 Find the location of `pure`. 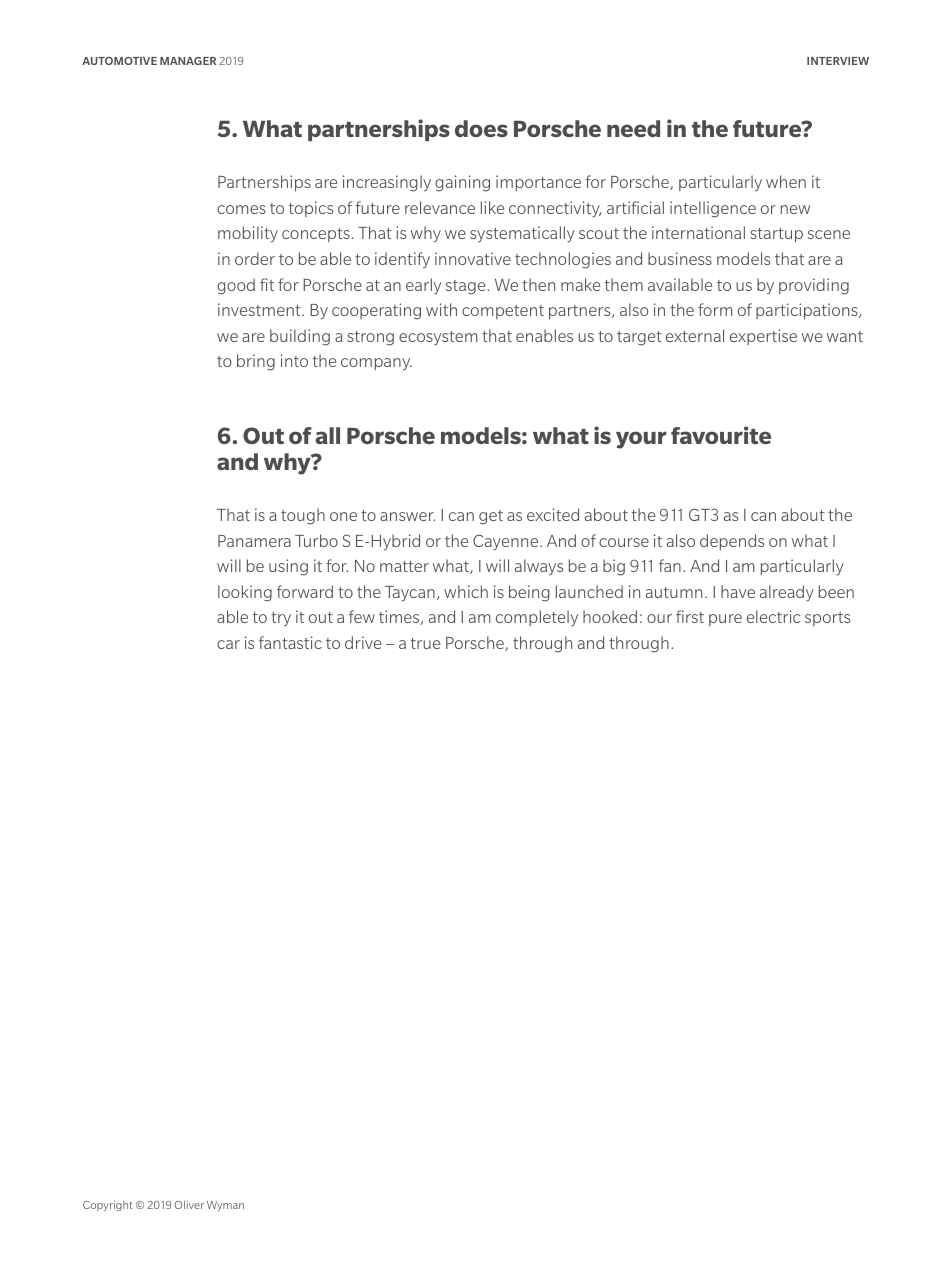

pure is located at coordinates (725, 620).
